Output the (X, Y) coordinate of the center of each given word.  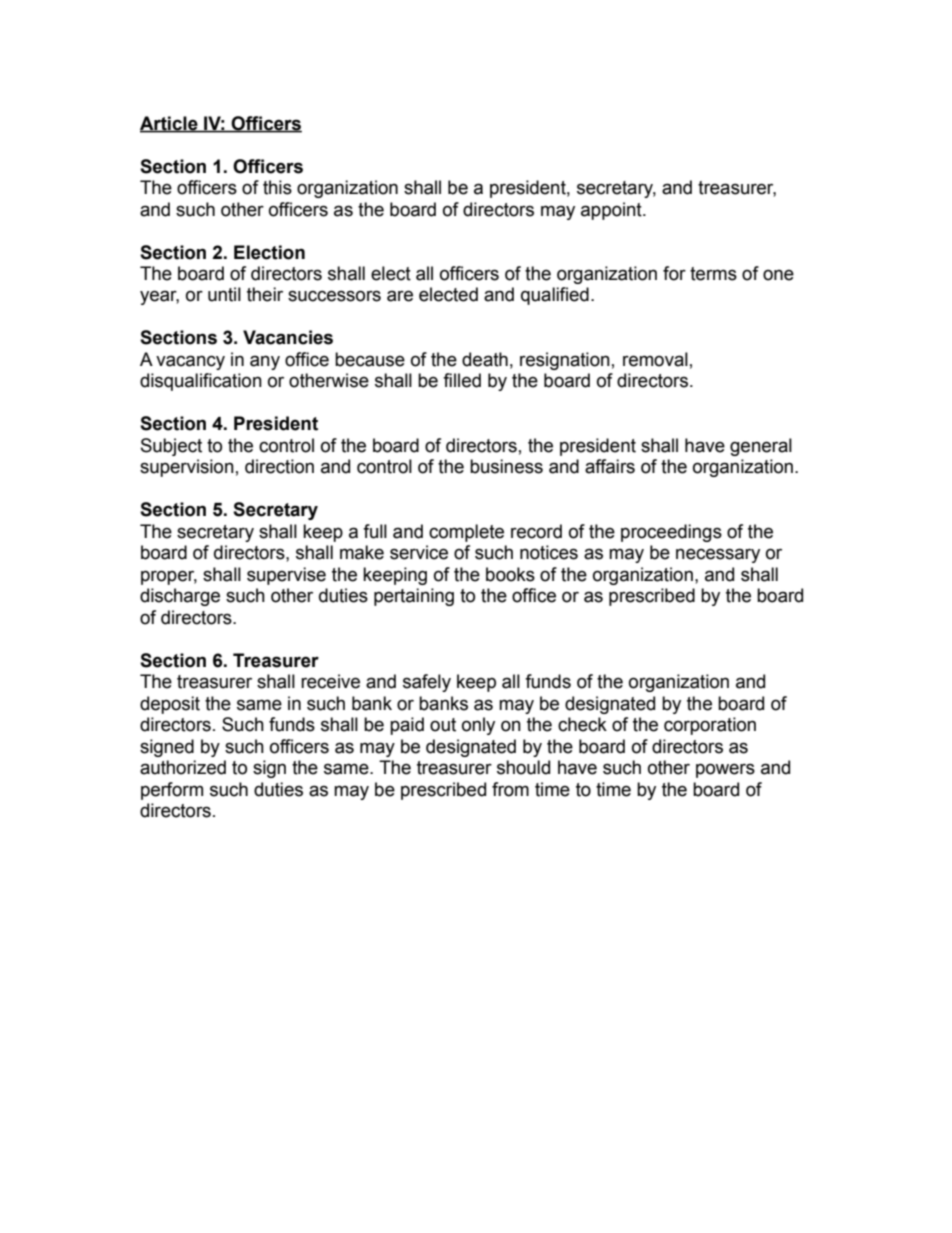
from (510, 789)
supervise (286, 576)
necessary (718, 555)
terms (713, 274)
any (265, 362)
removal (655, 359)
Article (170, 124)
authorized (183, 767)
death (485, 359)
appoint (612, 211)
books (510, 574)
